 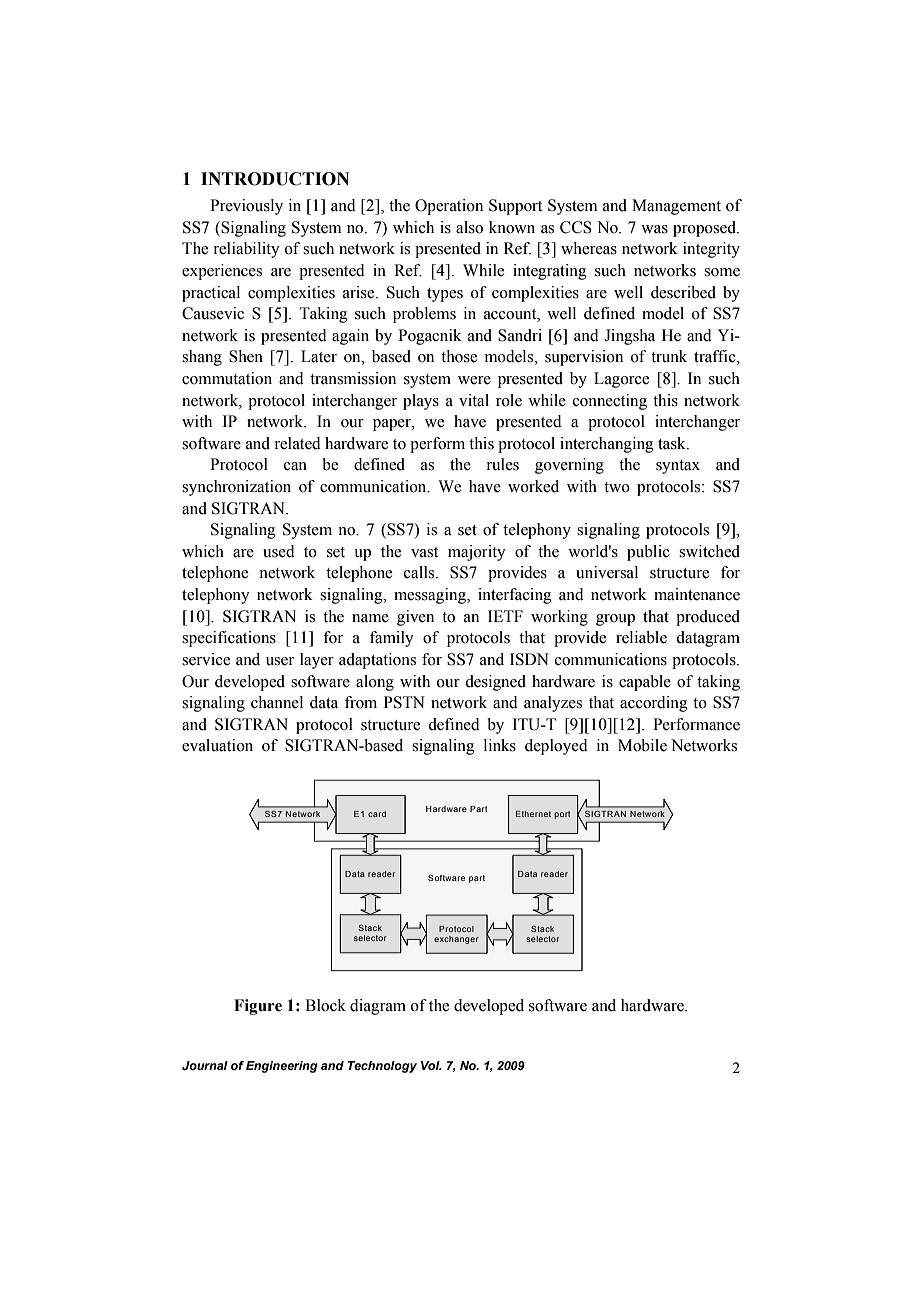 What do you see at coordinates (642, 745) in the screenshot?
I see `Mobile` at bounding box center [642, 745].
